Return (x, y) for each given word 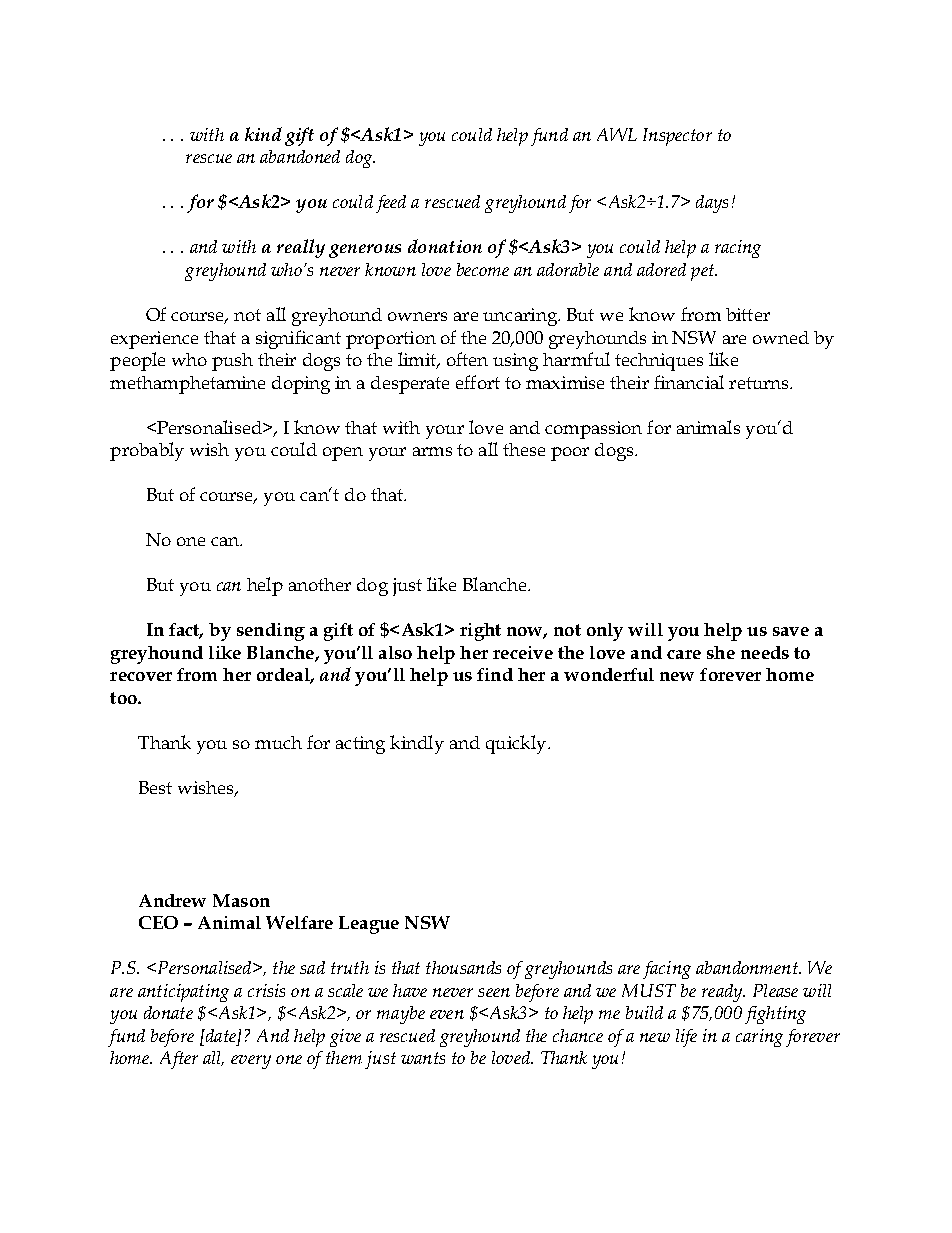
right (480, 632)
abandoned (300, 156)
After (179, 1060)
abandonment (748, 967)
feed (391, 204)
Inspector (677, 137)
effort (478, 382)
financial (689, 382)
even (447, 1014)
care (684, 654)
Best (155, 787)
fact (186, 631)
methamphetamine (187, 385)
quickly (517, 744)
